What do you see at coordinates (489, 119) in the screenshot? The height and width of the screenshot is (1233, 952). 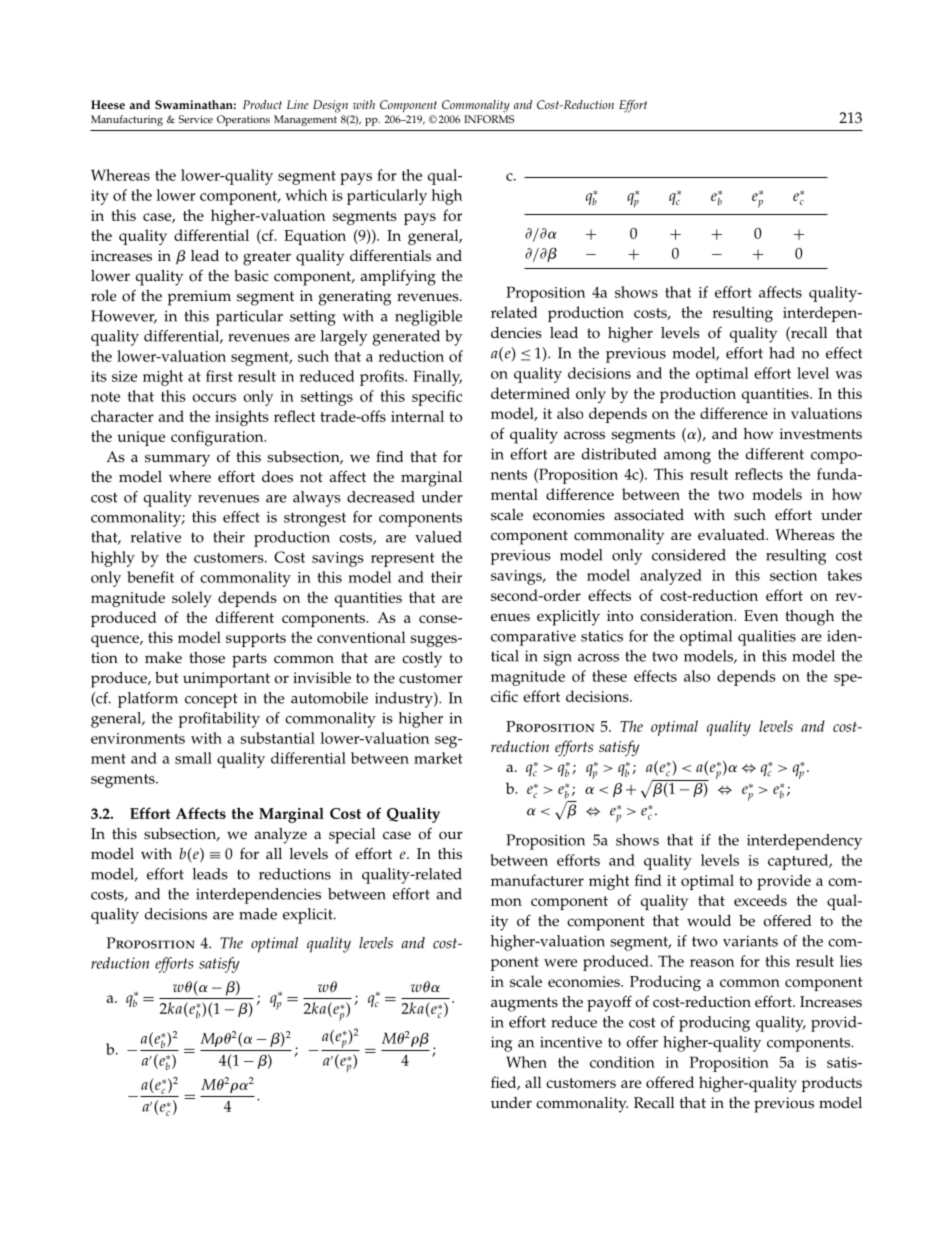 I see `INFORMS` at bounding box center [489, 119].
